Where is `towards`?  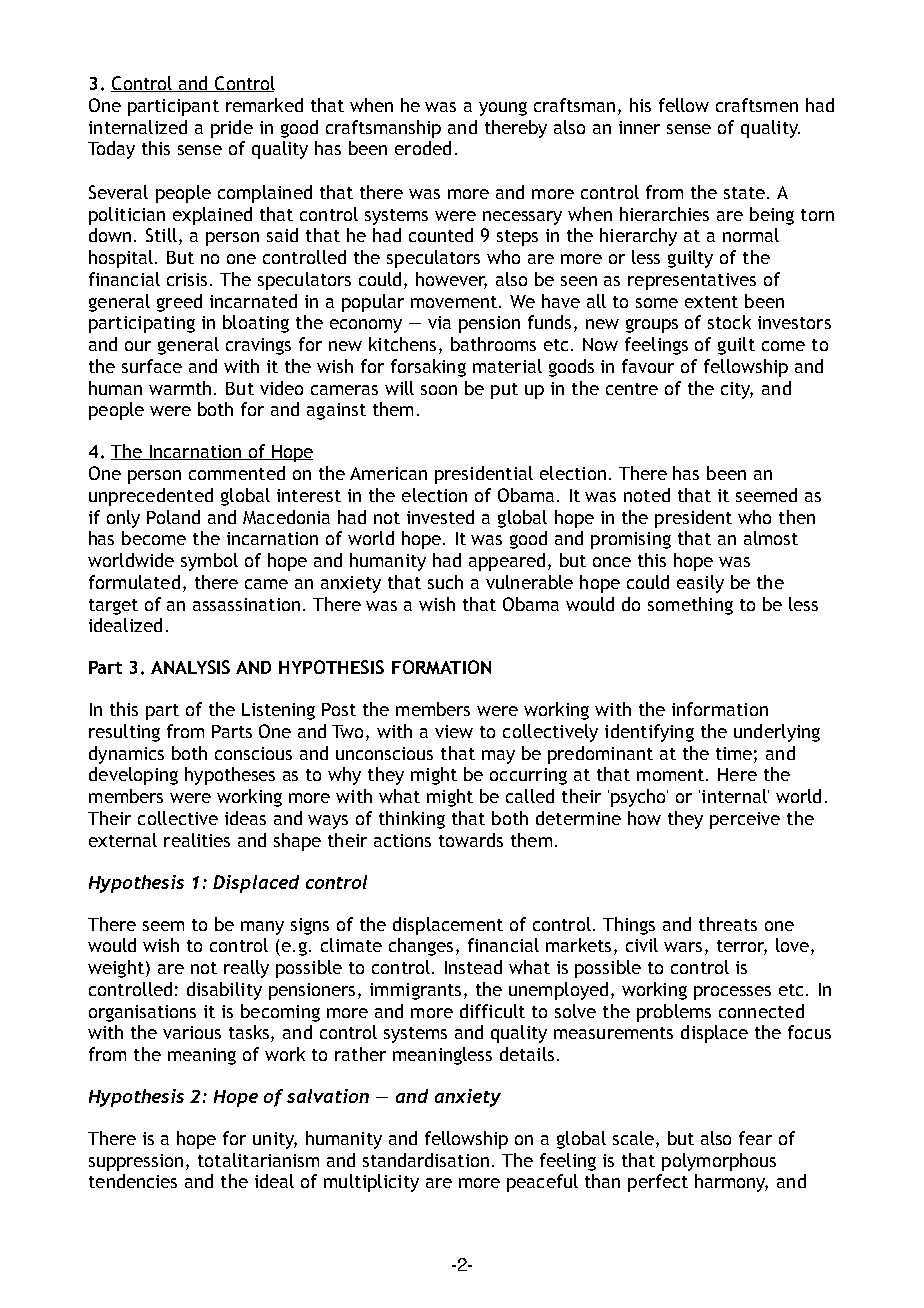
towards is located at coordinates (471, 840).
